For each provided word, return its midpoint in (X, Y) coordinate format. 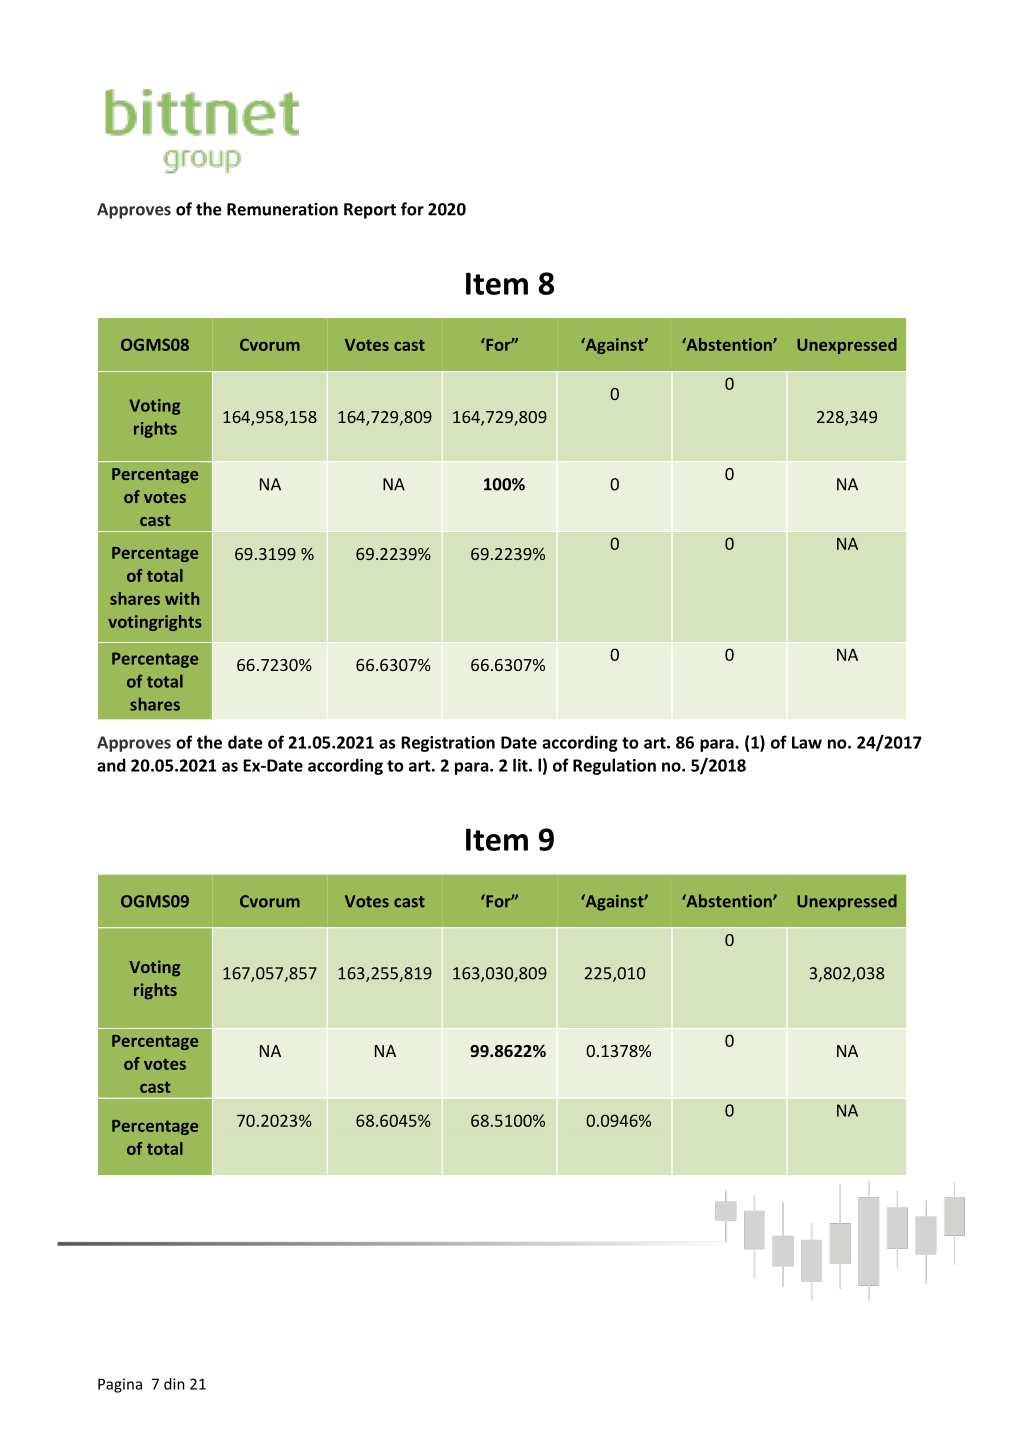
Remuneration (282, 209)
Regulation (614, 766)
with (182, 598)
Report (370, 211)
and (111, 765)
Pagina (120, 1385)
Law (807, 742)
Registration (448, 744)
